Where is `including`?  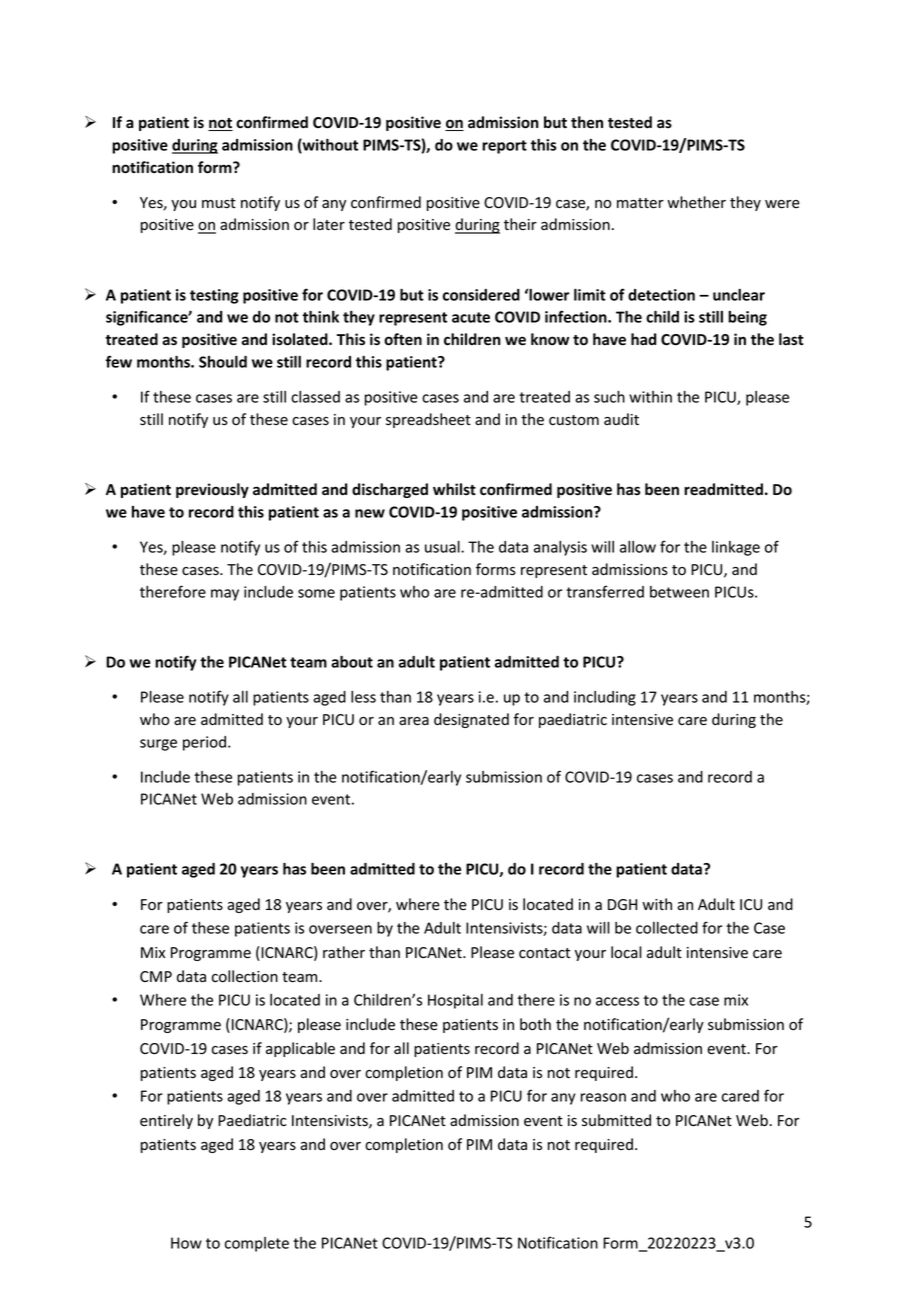
including is located at coordinates (605, 698).
